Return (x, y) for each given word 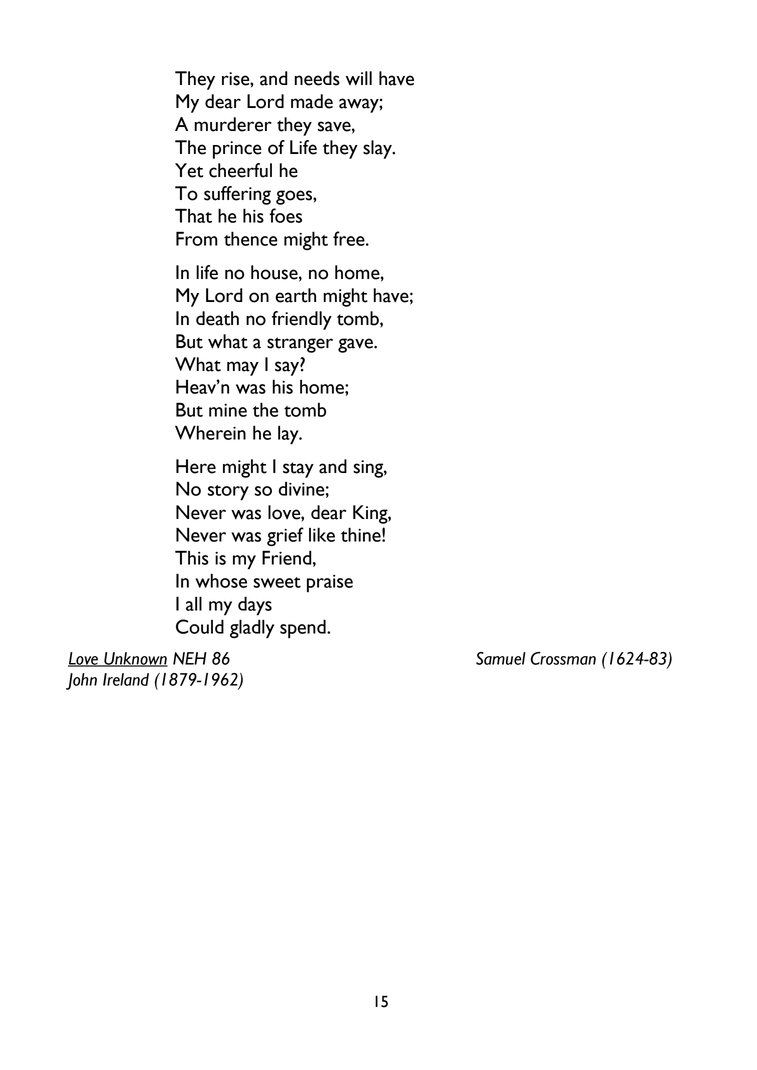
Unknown (135, 659)
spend (304, 629)
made (312, 101)
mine (228, 410)
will (359, 78)
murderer (233, 124)
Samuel (501, 658)
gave (356, 345)
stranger (300, 345)
